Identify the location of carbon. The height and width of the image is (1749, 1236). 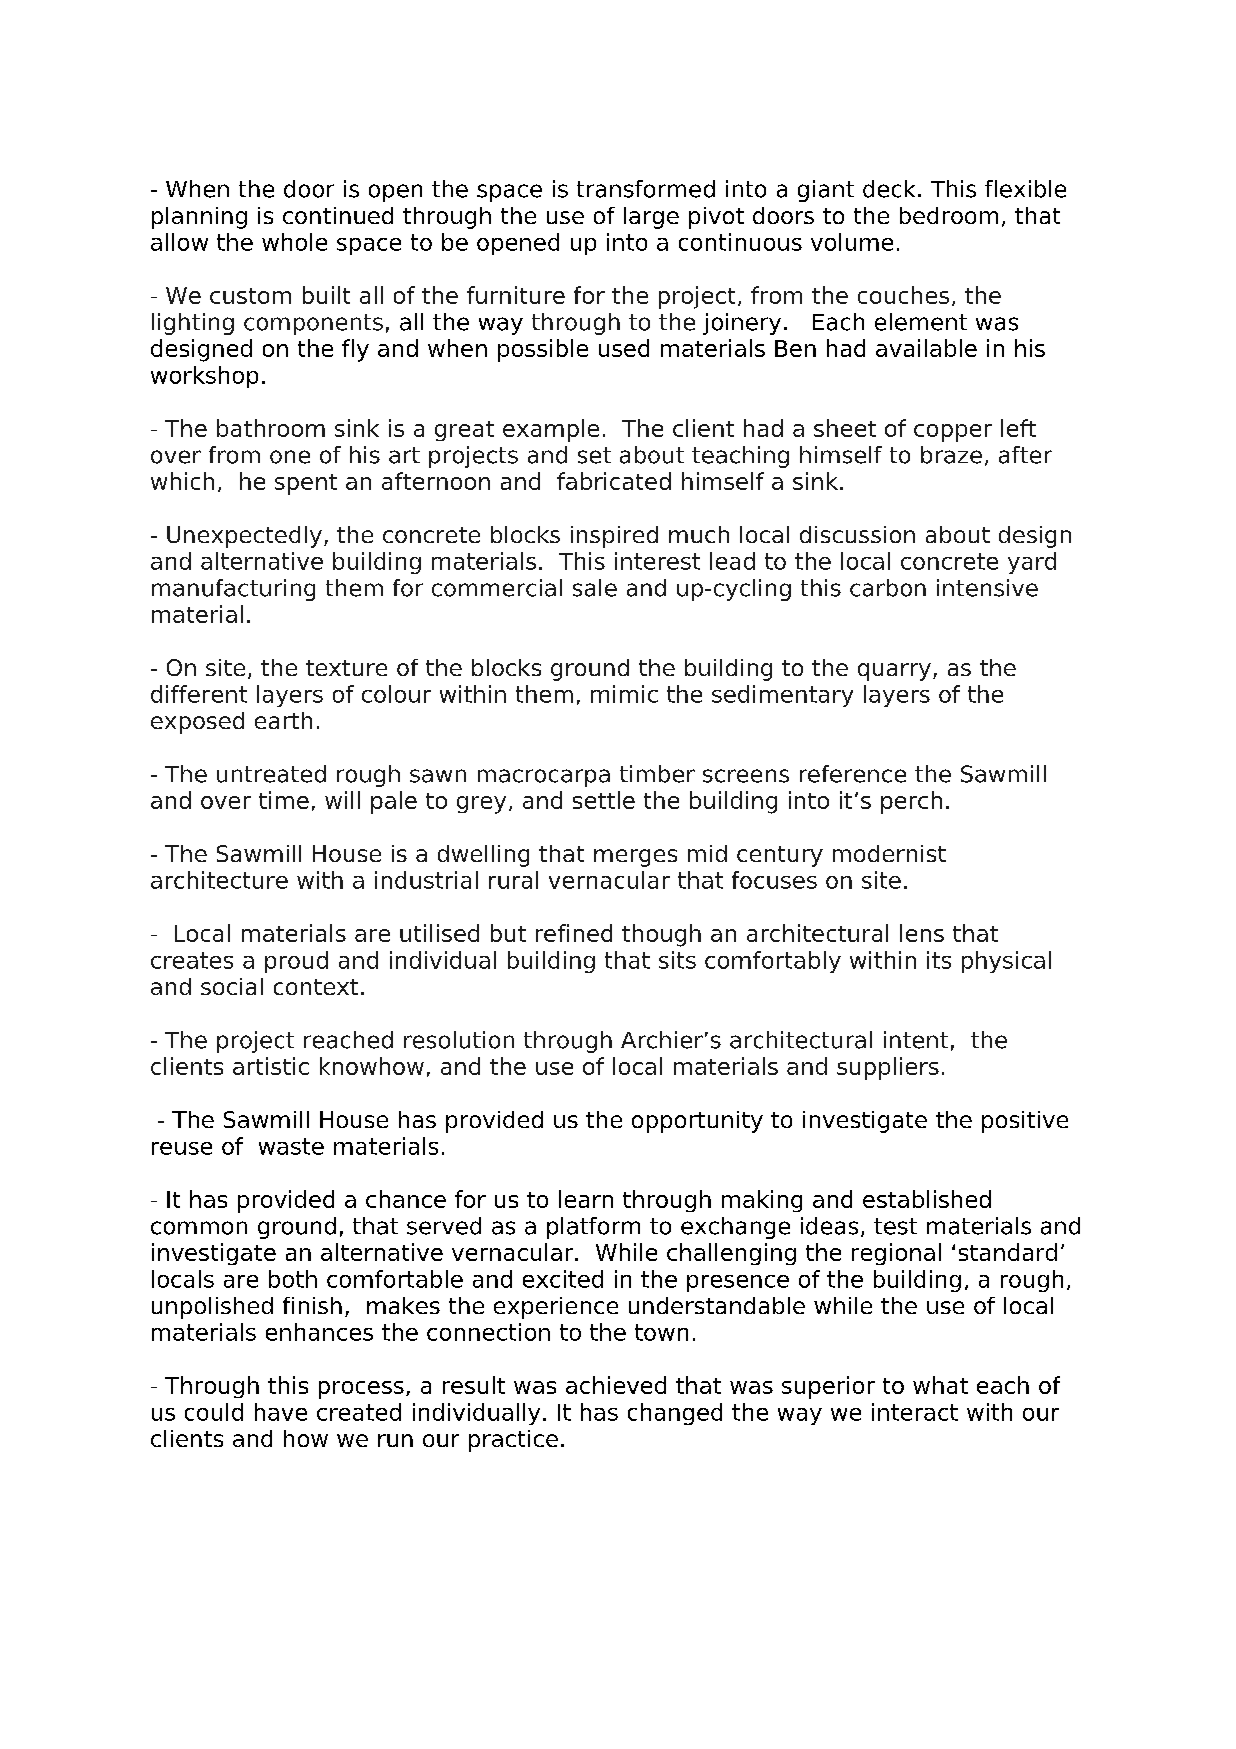
(888, 588).
